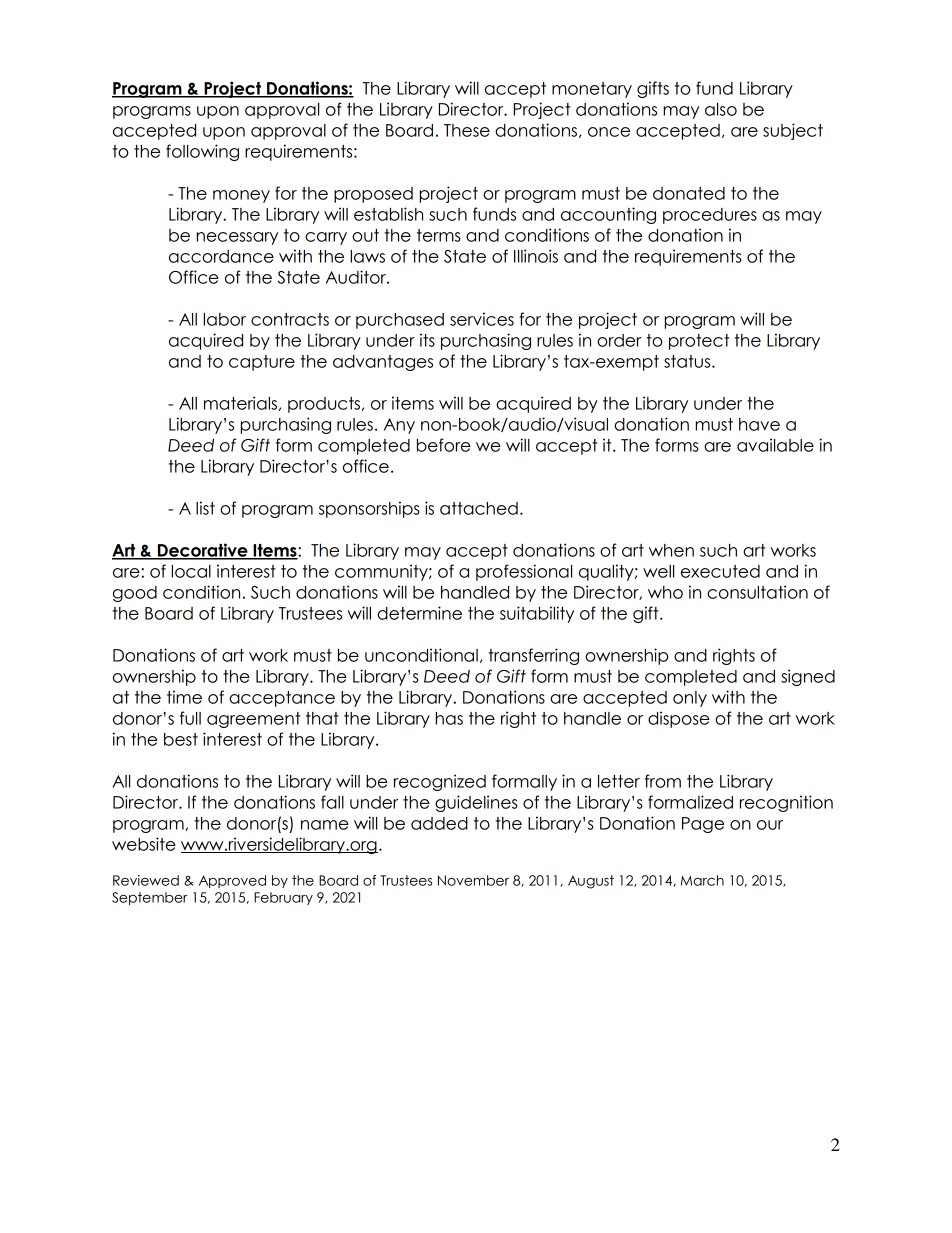 The height and width of the document is (1233, 952). I want to click on November, so click(473, 880).
